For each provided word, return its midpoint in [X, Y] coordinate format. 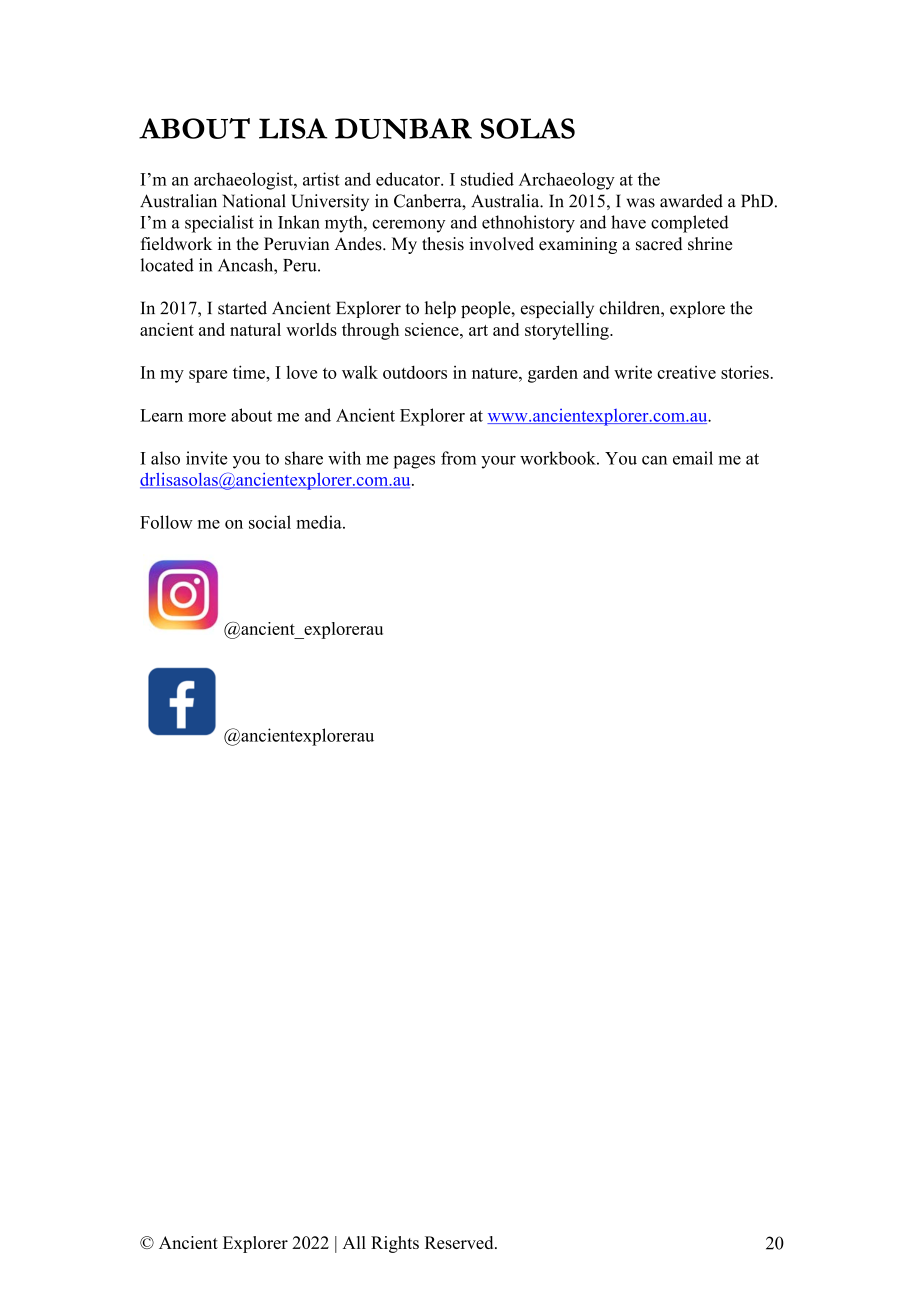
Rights [395, 1244]
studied [487, 179]
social [270, 522]
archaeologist [244, 181]
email [693, 458]
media [320, 522]
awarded [691, 201]
